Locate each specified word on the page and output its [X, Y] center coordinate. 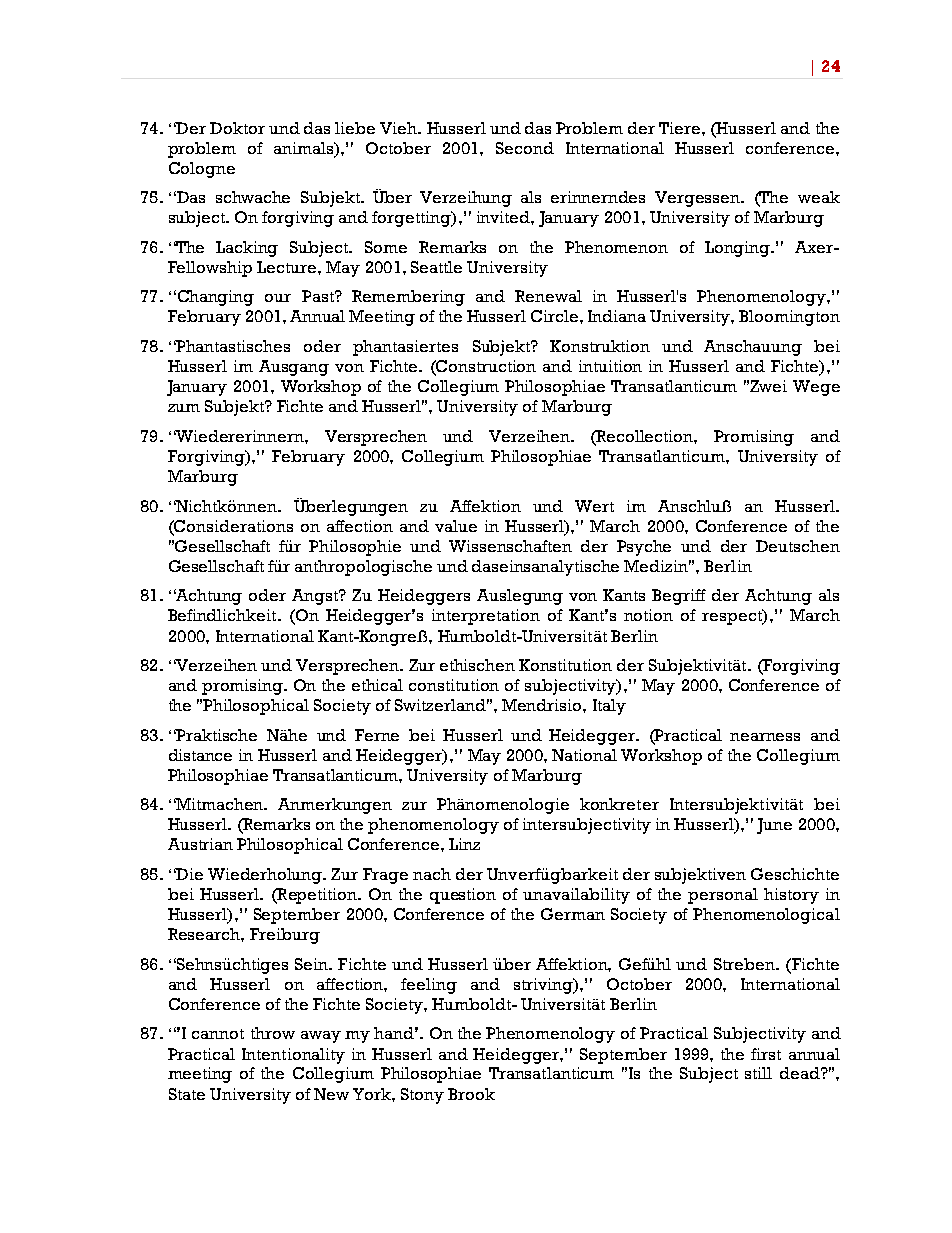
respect [733, 617]
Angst [316, 597]
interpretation [486, 617]
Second [525, 148]
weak [819, 197]
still [758, 1073]
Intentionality [293, 1056]
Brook [471, 1094]
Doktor [237, 128]
